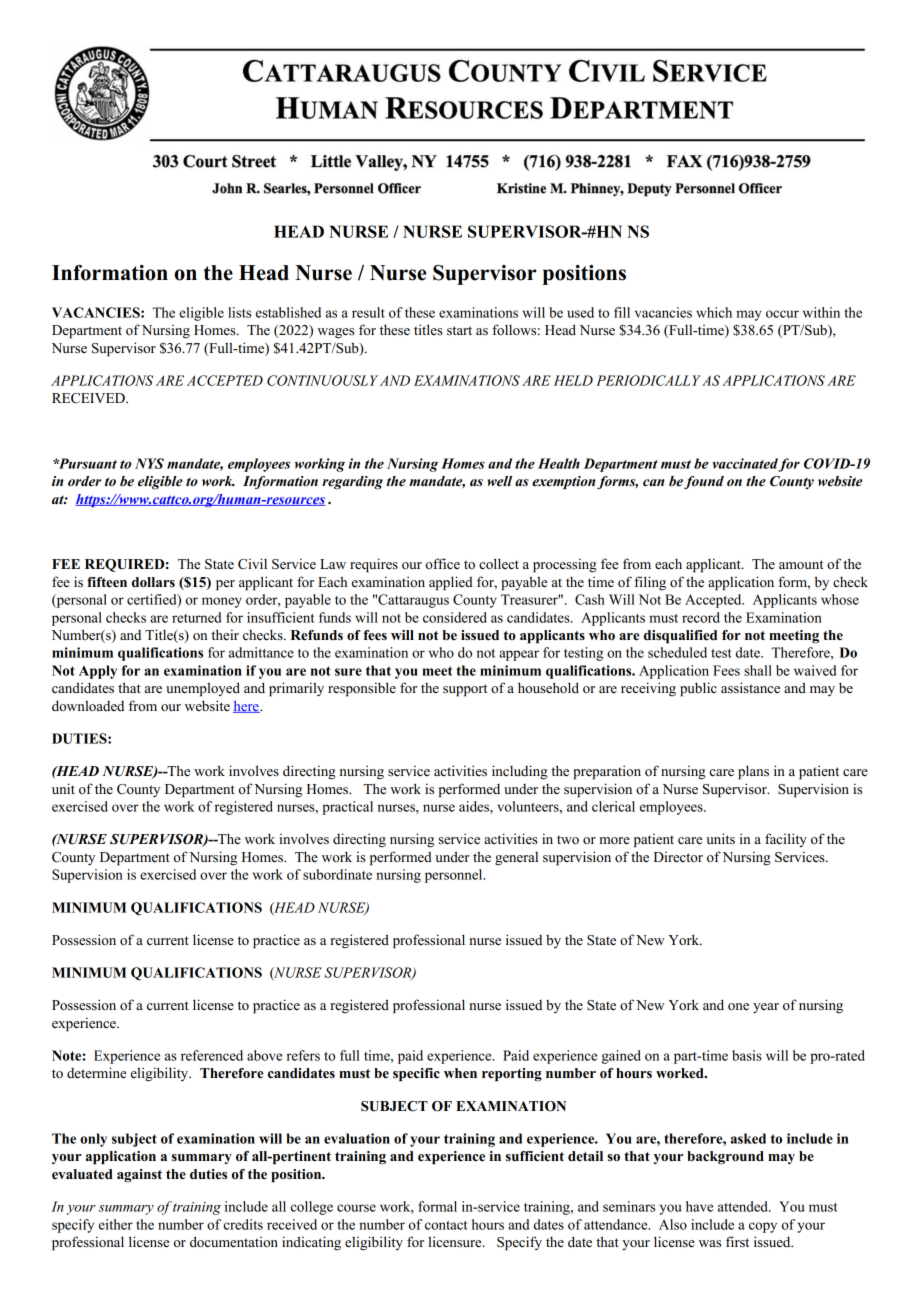 This image has height=1308, width=924. I want to click on lists, so click(239, 312).
